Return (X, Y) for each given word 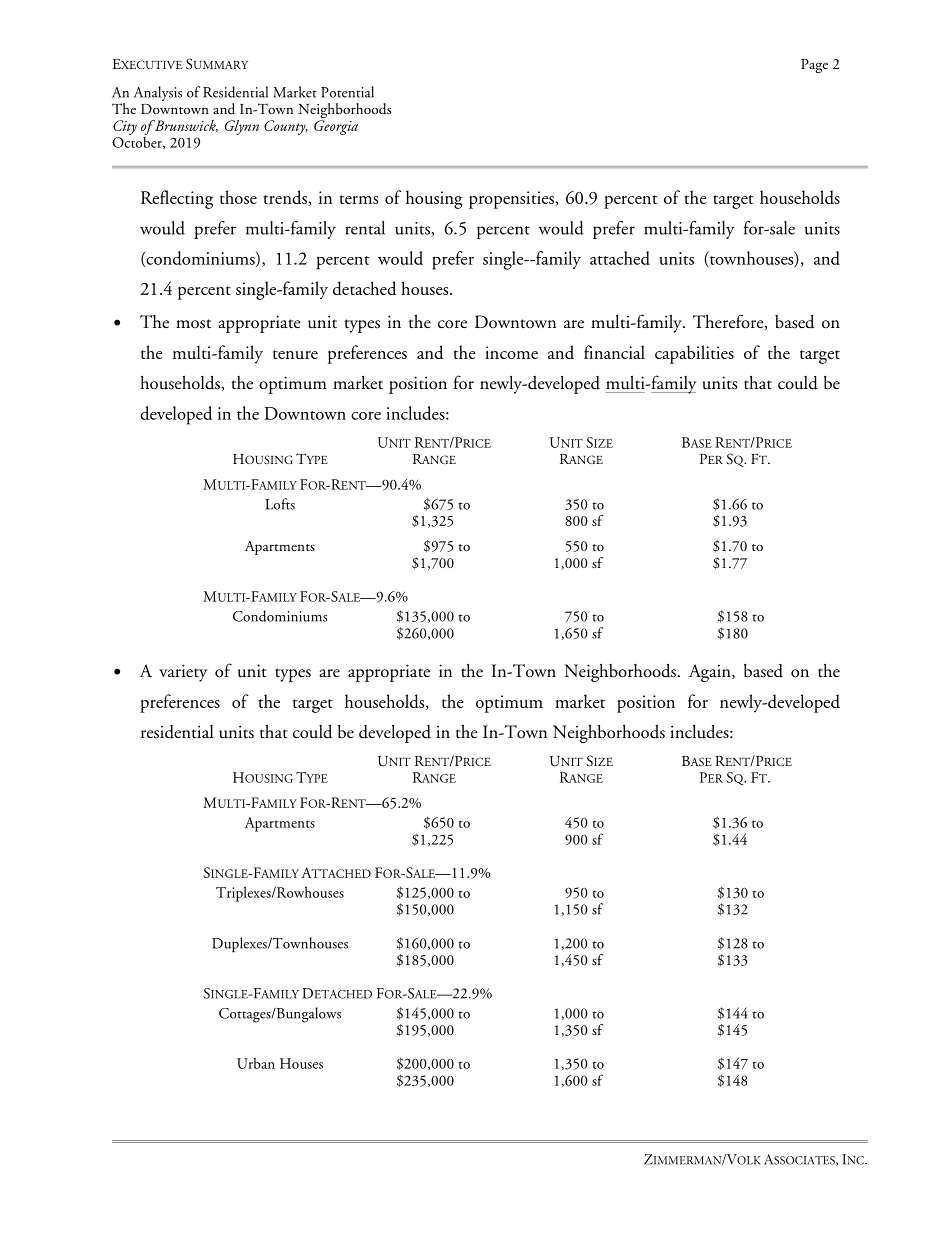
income (511, 352)
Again (711, 673)
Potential (347, 92)
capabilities (694, 354)
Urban (256, 1063)
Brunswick (185, 126)
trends (286, 198)
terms (359, 199)
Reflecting (177, 199)
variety (183, 673)
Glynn (242, 127)
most (193, 324)
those (238, 197)
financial (614, 352)
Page (814, 66)
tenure (295, 354)
